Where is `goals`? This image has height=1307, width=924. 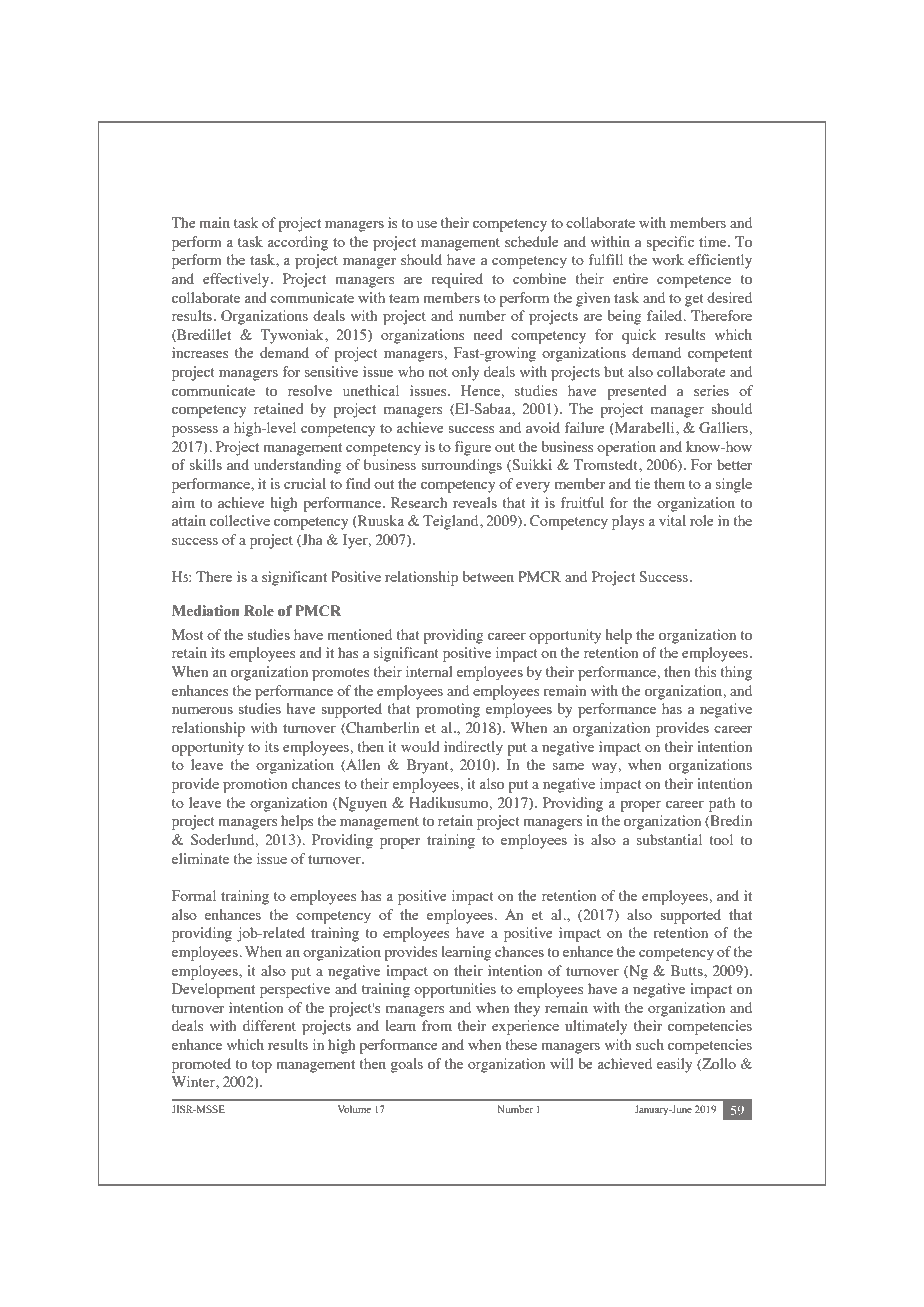 goals is located at coordinates (407, 1065).
